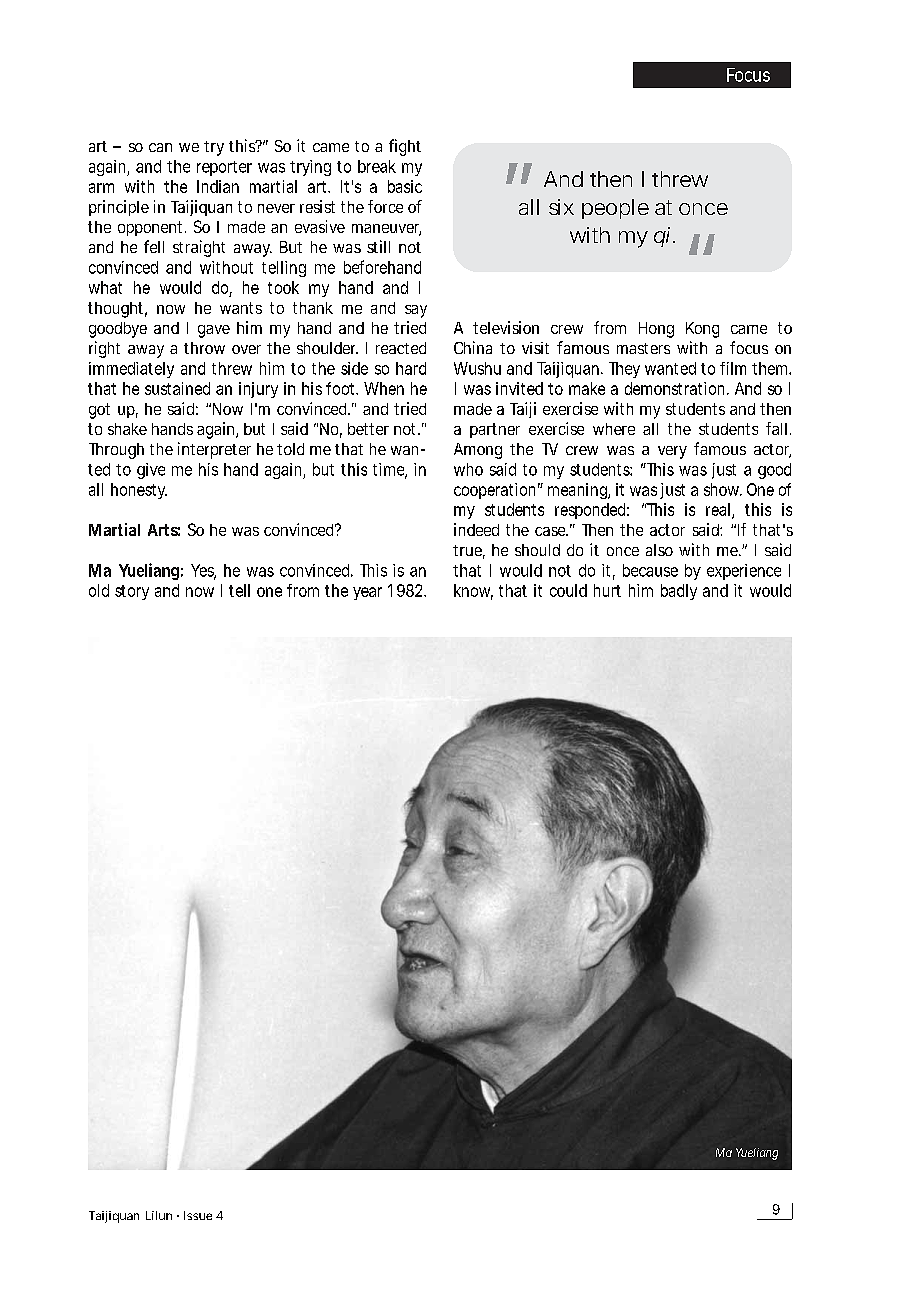 The image size is (924, 1308). What do you see at coordinates (615, 209) in the screenshot?
I see `people` at bounding box center [615, 209].
